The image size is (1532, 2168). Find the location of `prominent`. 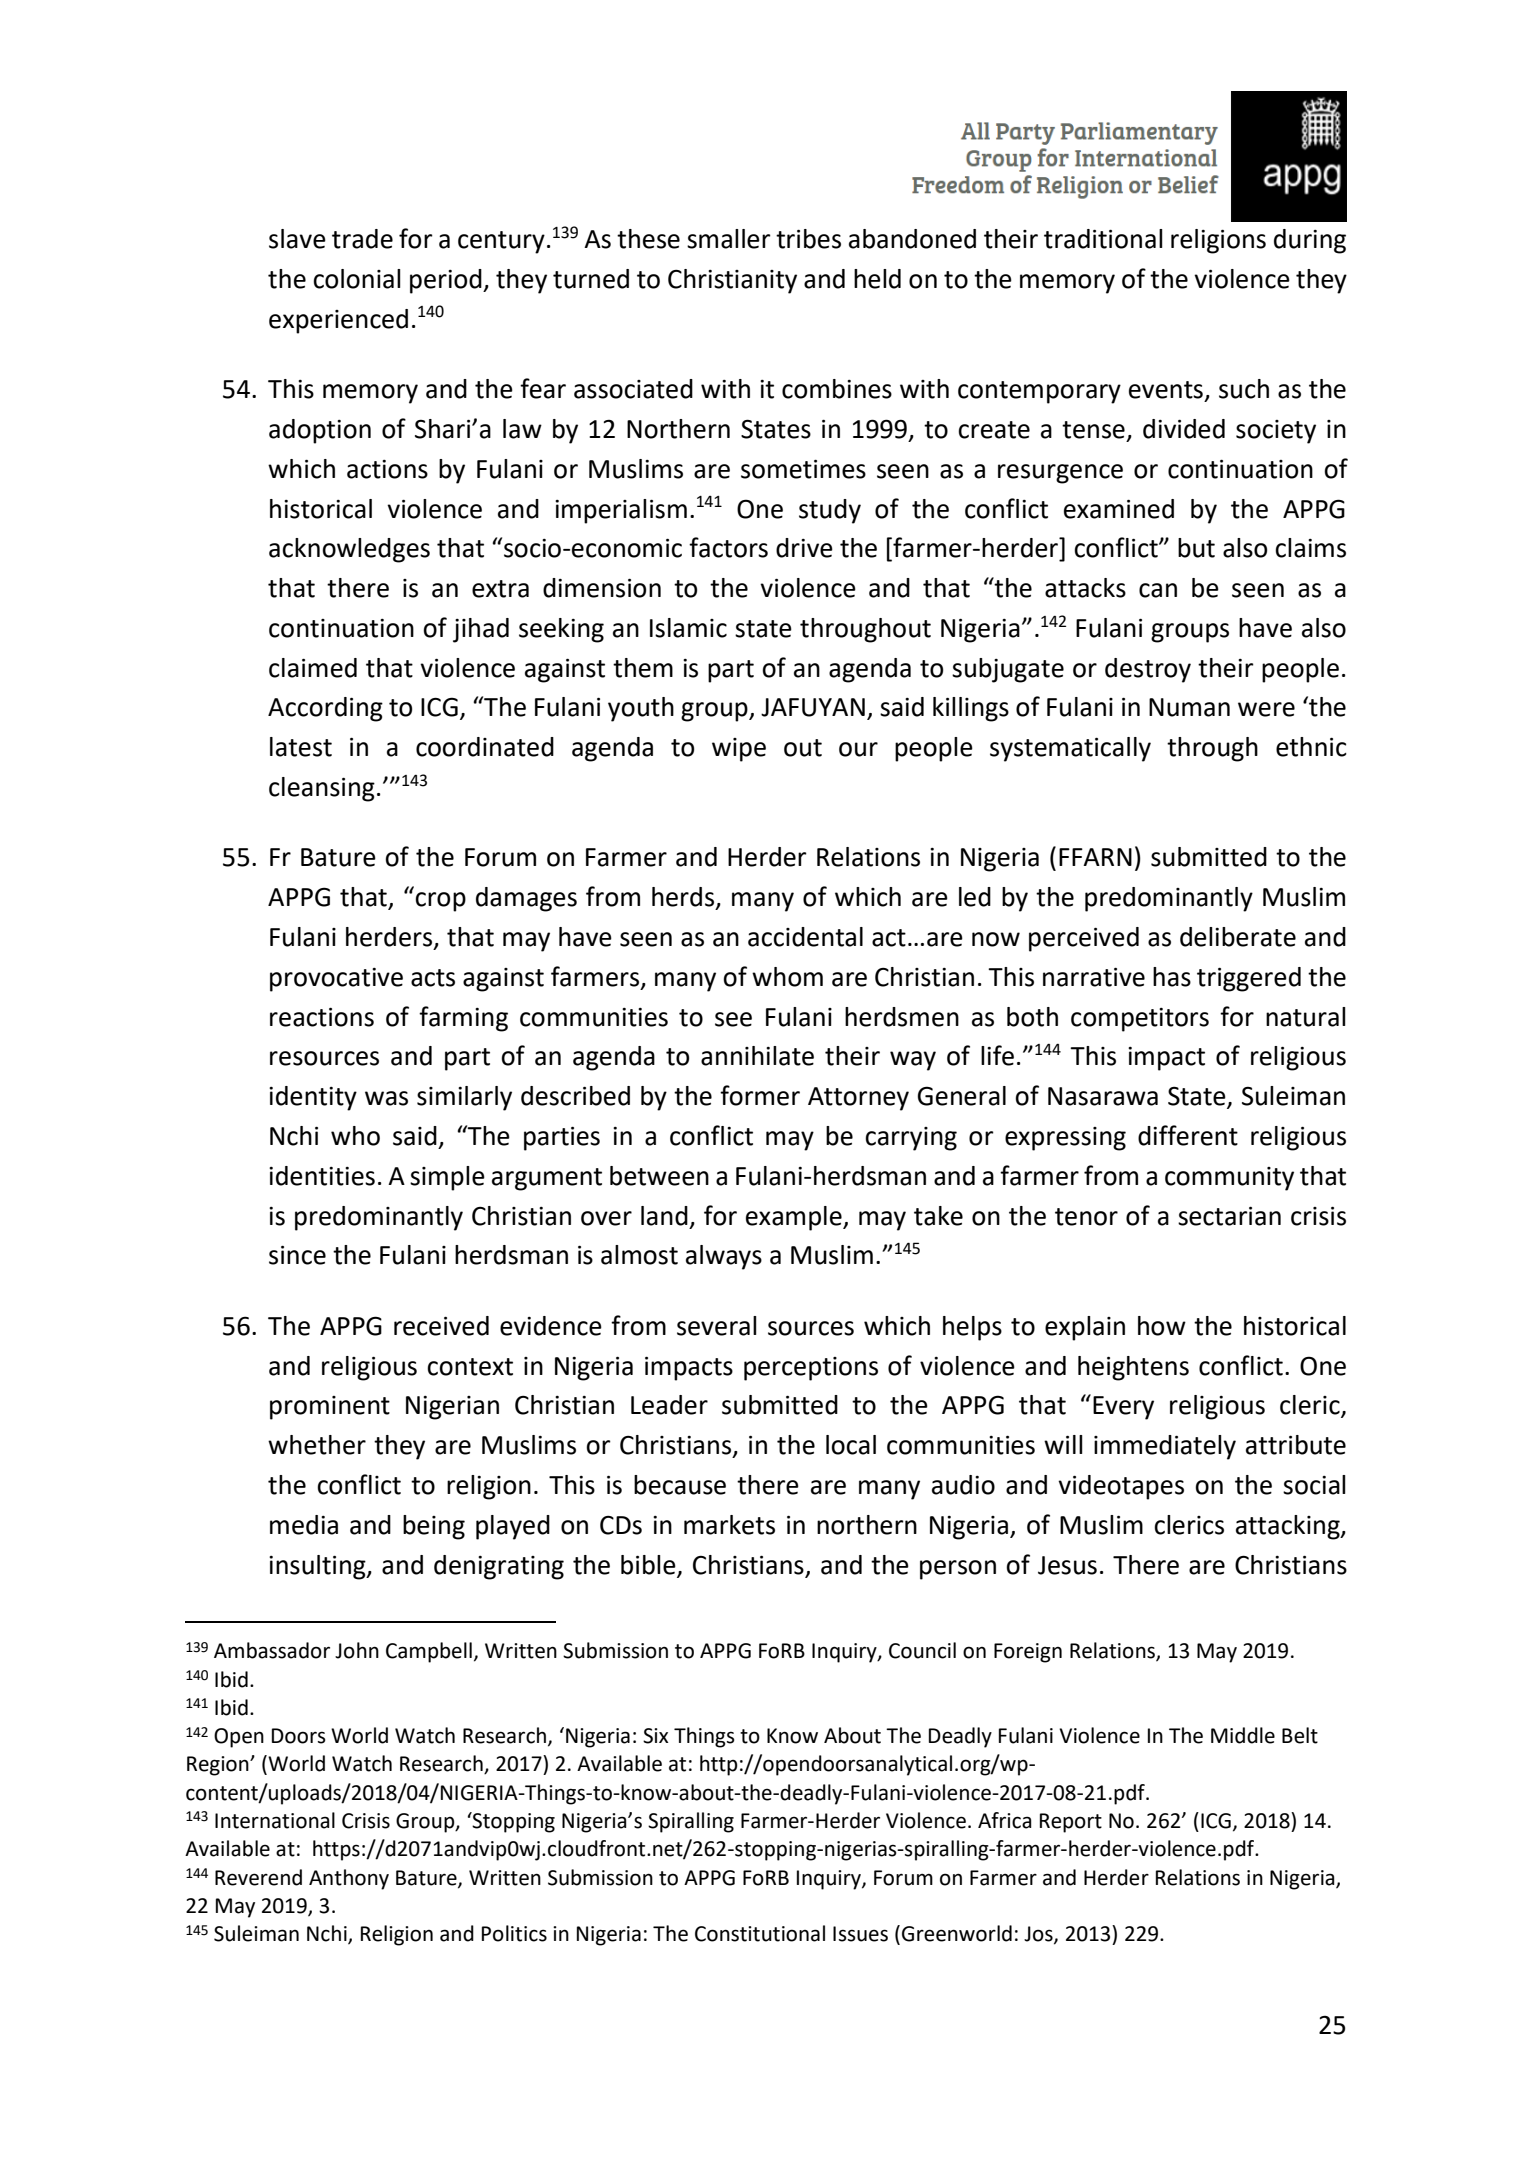

prominent is located at coordinates (330, 1408).
